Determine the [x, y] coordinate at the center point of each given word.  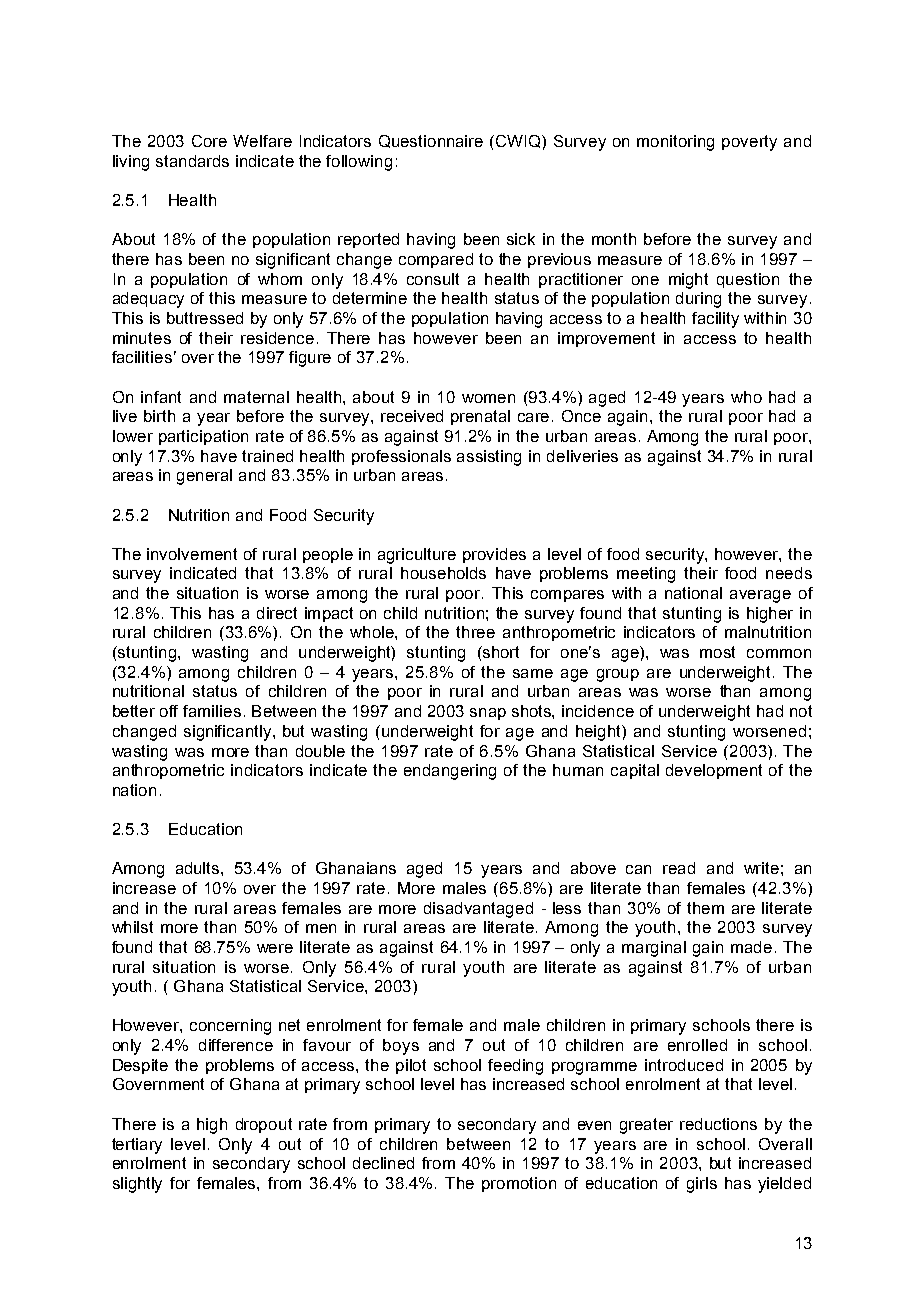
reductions [718, 1124]
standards [192, 161]
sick [521, 239]
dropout [264, 1125]
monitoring [675, 143]
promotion [519, 1184]
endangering [450, 772]
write [761, 868]
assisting [489, 458]
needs [789, 573]
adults [199, 868]
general [204, 477]
